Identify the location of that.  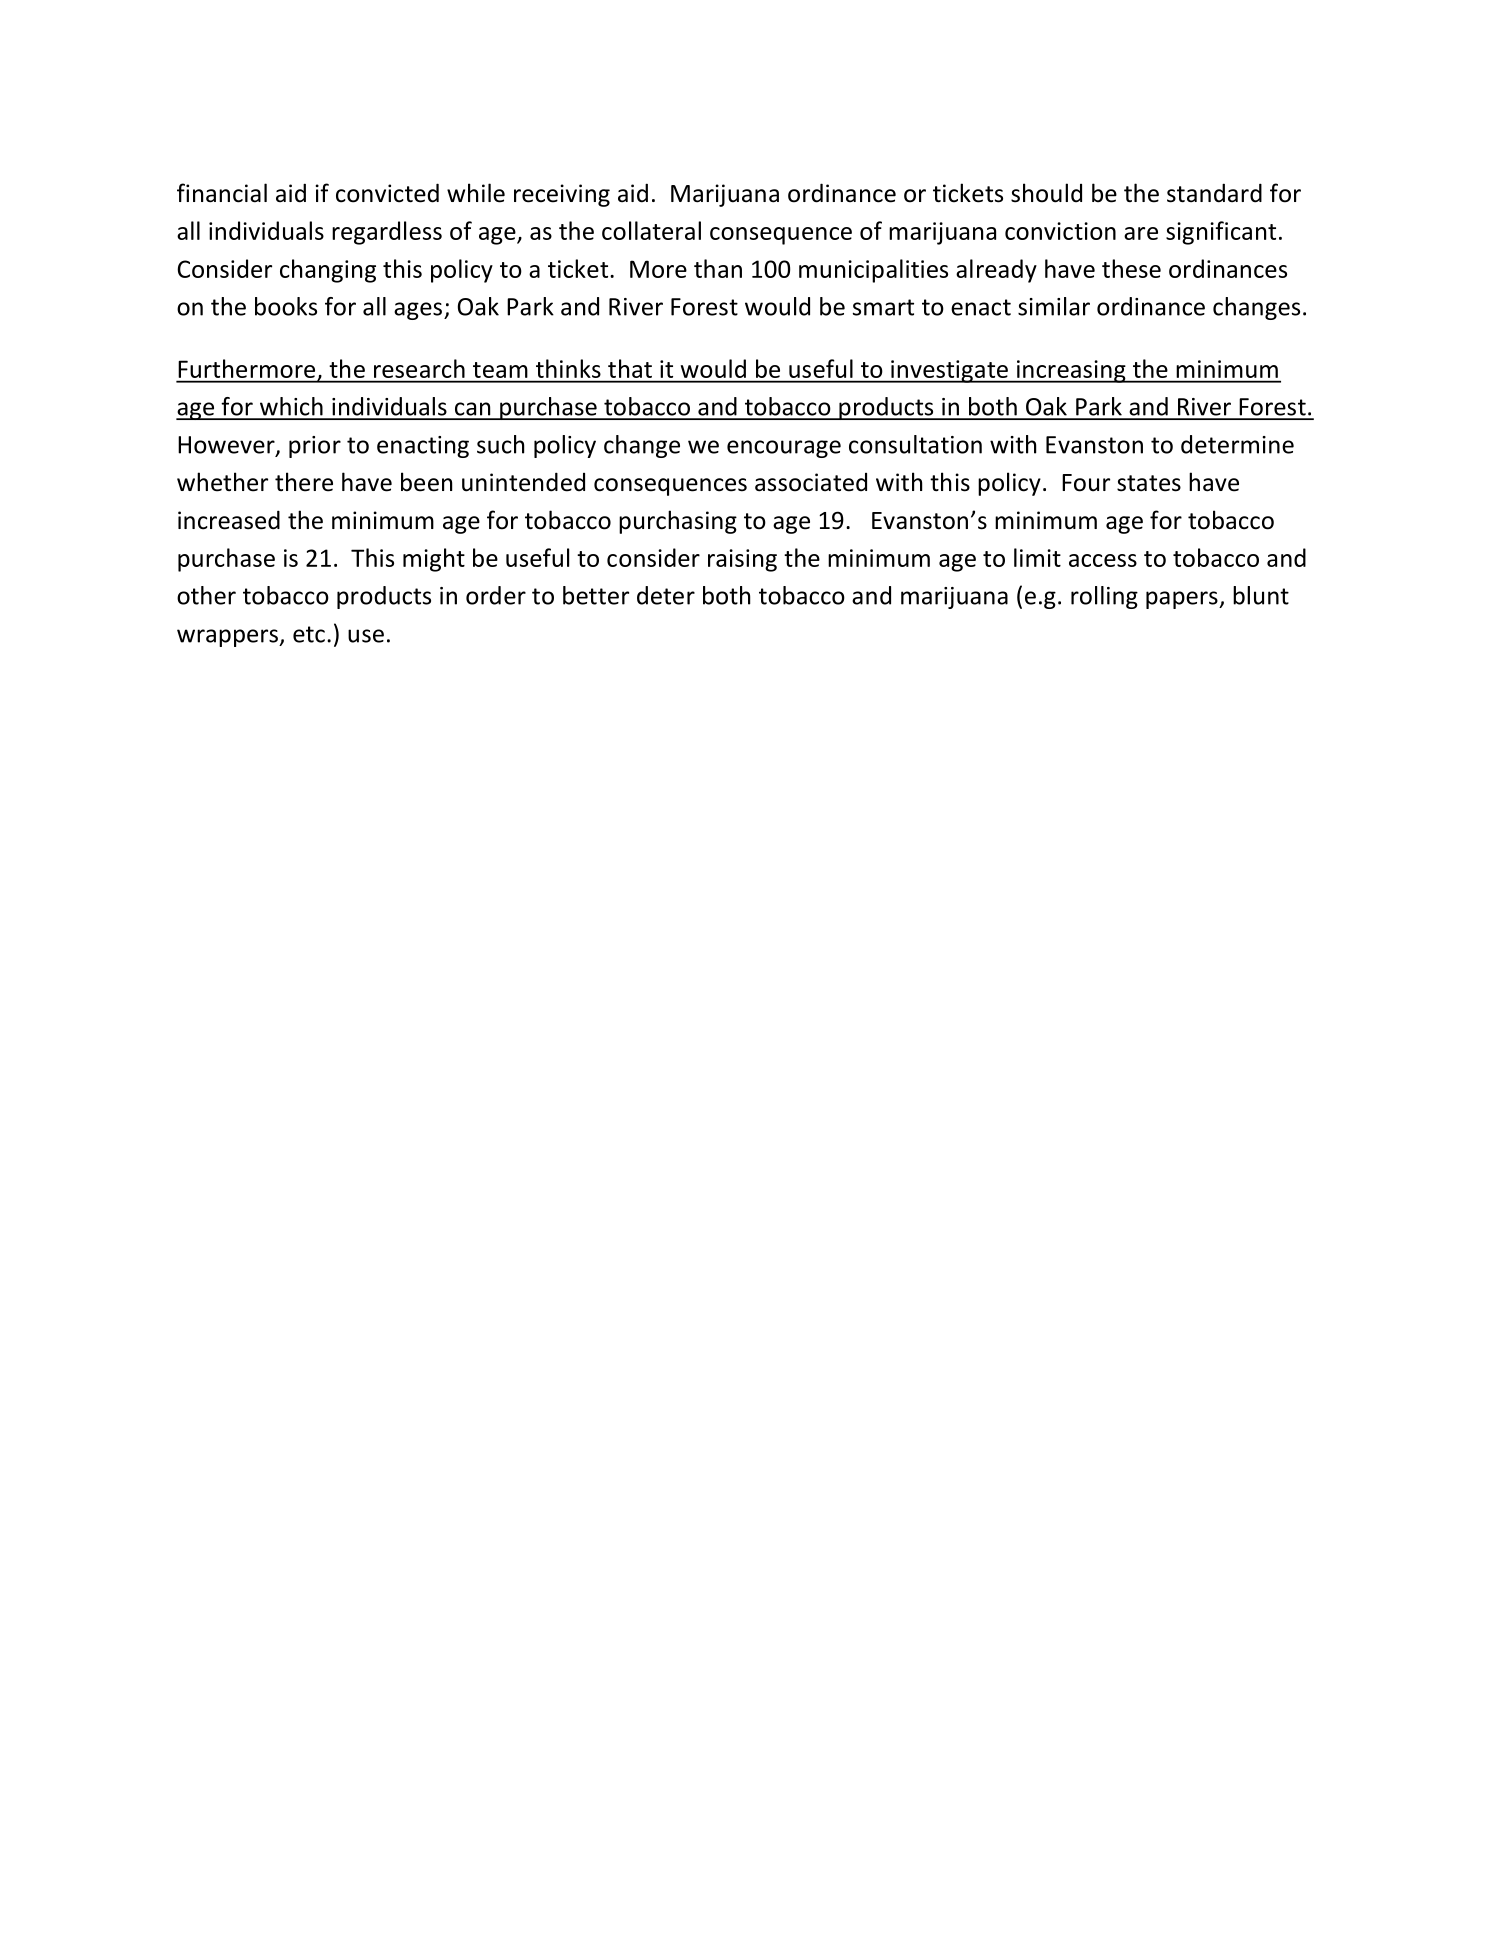
(630, 368).
